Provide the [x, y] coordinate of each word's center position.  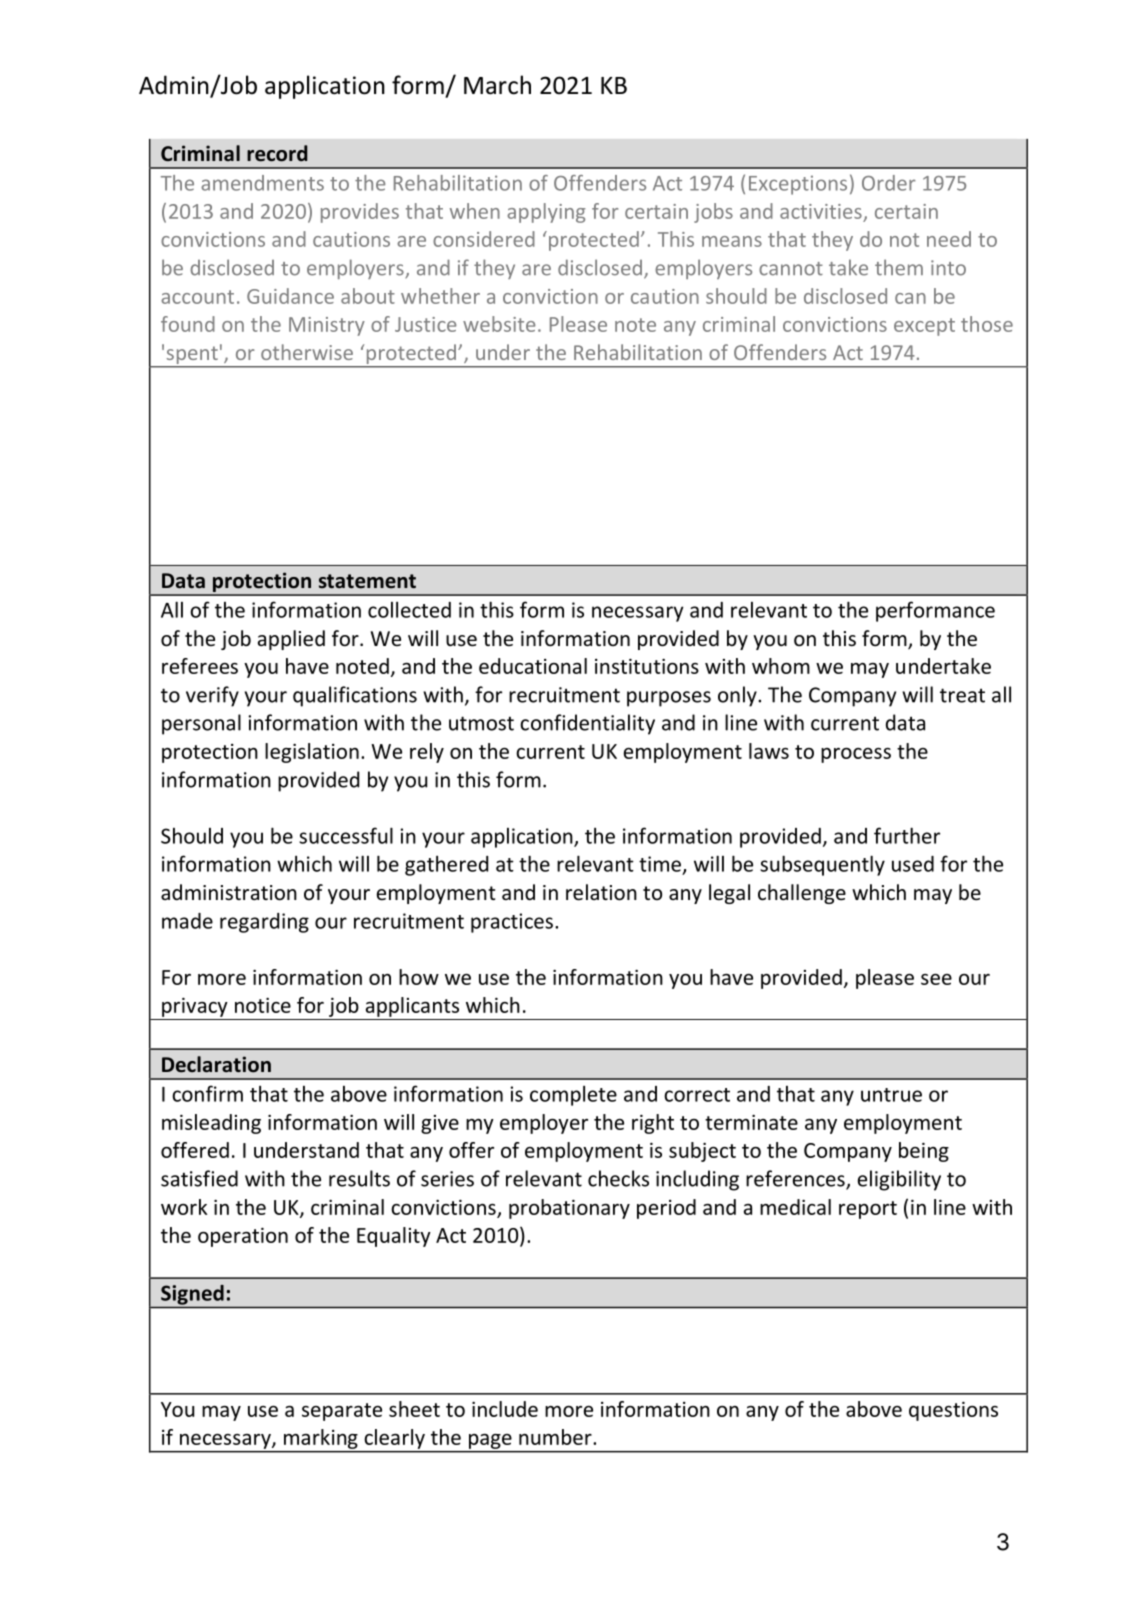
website [499, 324]
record [277, 153]
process [856, 755]
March [497, 85]
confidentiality [587, 724]
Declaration [216, 1064]
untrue [891, 1095]
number [556, 1437]
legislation [312, 753]
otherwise [307, 352]
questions [953, 1411]
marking [321, 1439]
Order [889, 183]
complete [573, 1095]
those [987, 324]
